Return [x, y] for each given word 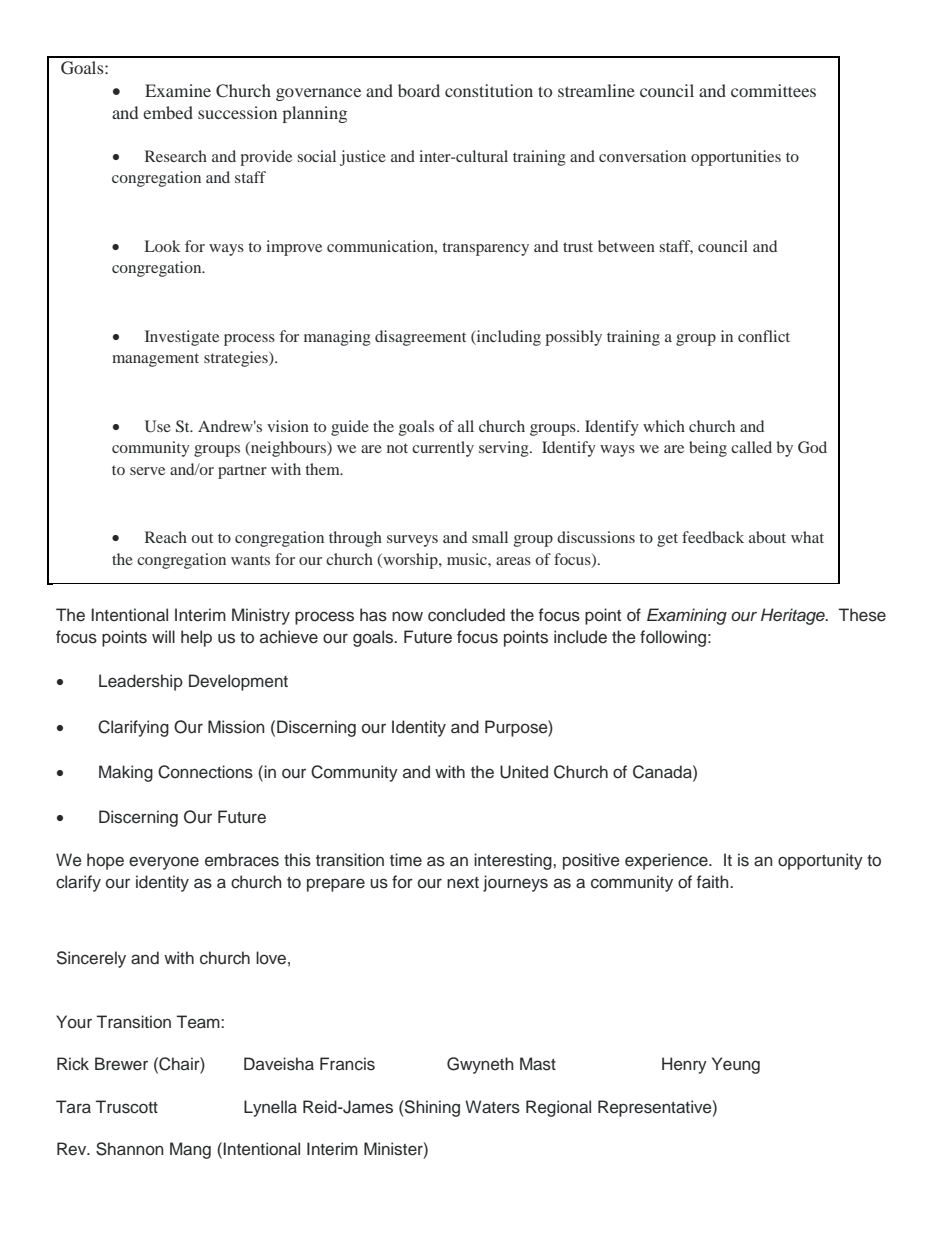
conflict [764, 336]
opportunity [820, 861]
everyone [164, 863]
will [163, 636]
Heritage [794, 616]
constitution [489, 90]
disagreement [420, 338]
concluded [466, 615]
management [155, 360]
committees [773, 90]
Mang [190, 1150]
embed [168, 112]
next [463, 882]
